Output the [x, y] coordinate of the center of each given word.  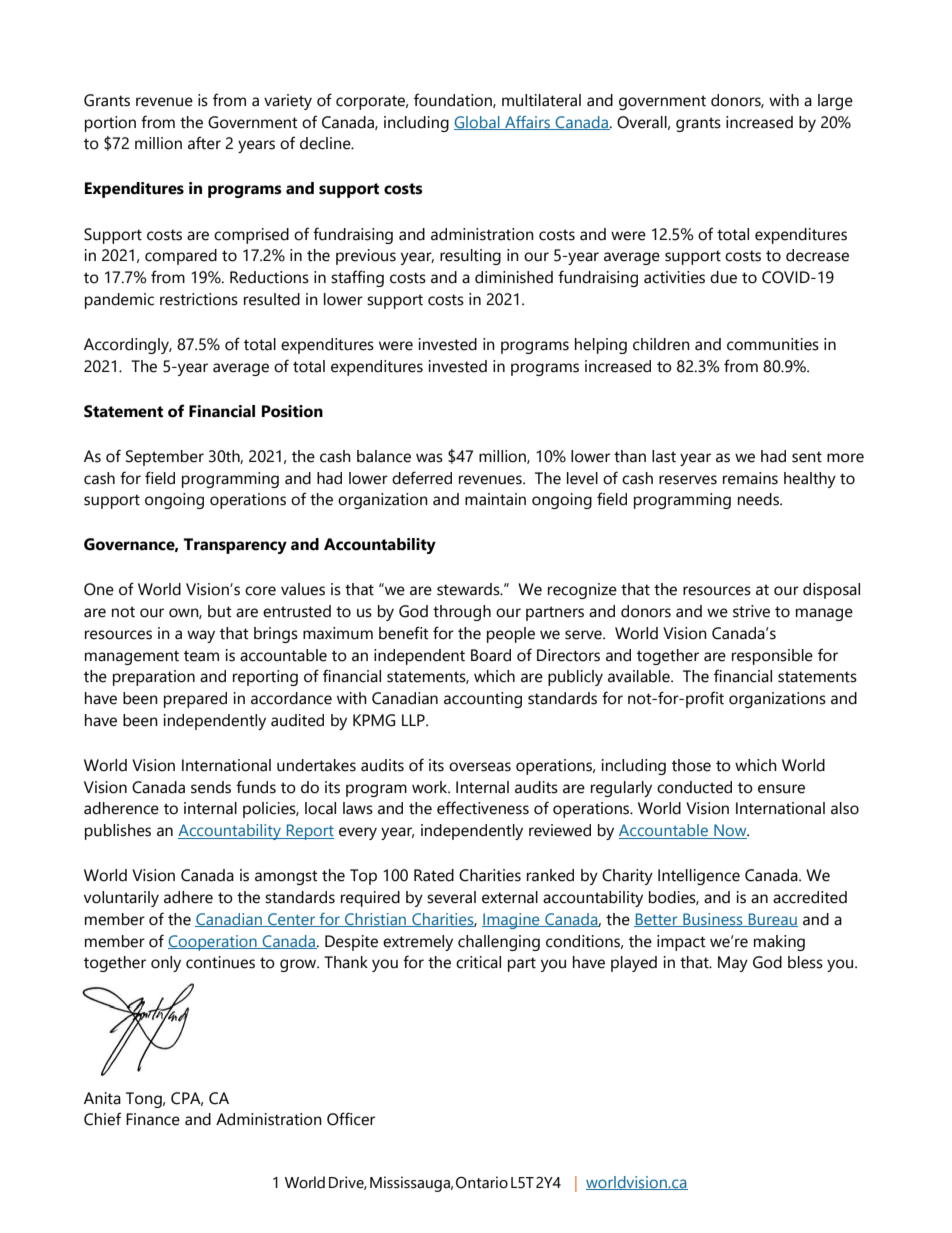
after [204, 143]
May [733, 964]
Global [478, 123]
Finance [153, 1119]
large [835, 102]
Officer [351, 1119]
